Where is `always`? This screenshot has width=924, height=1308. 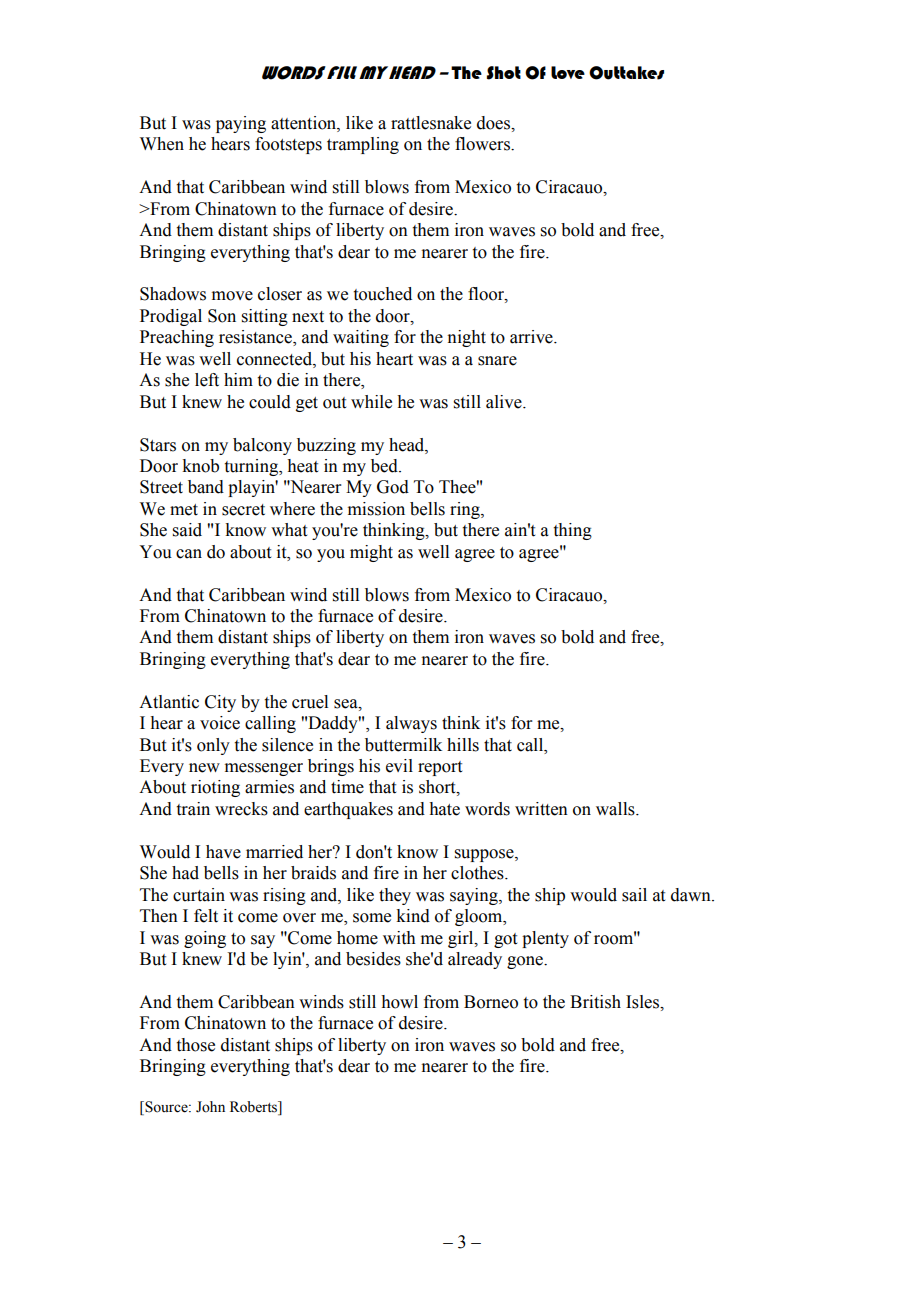 always is located at coordinates (411, 724).
